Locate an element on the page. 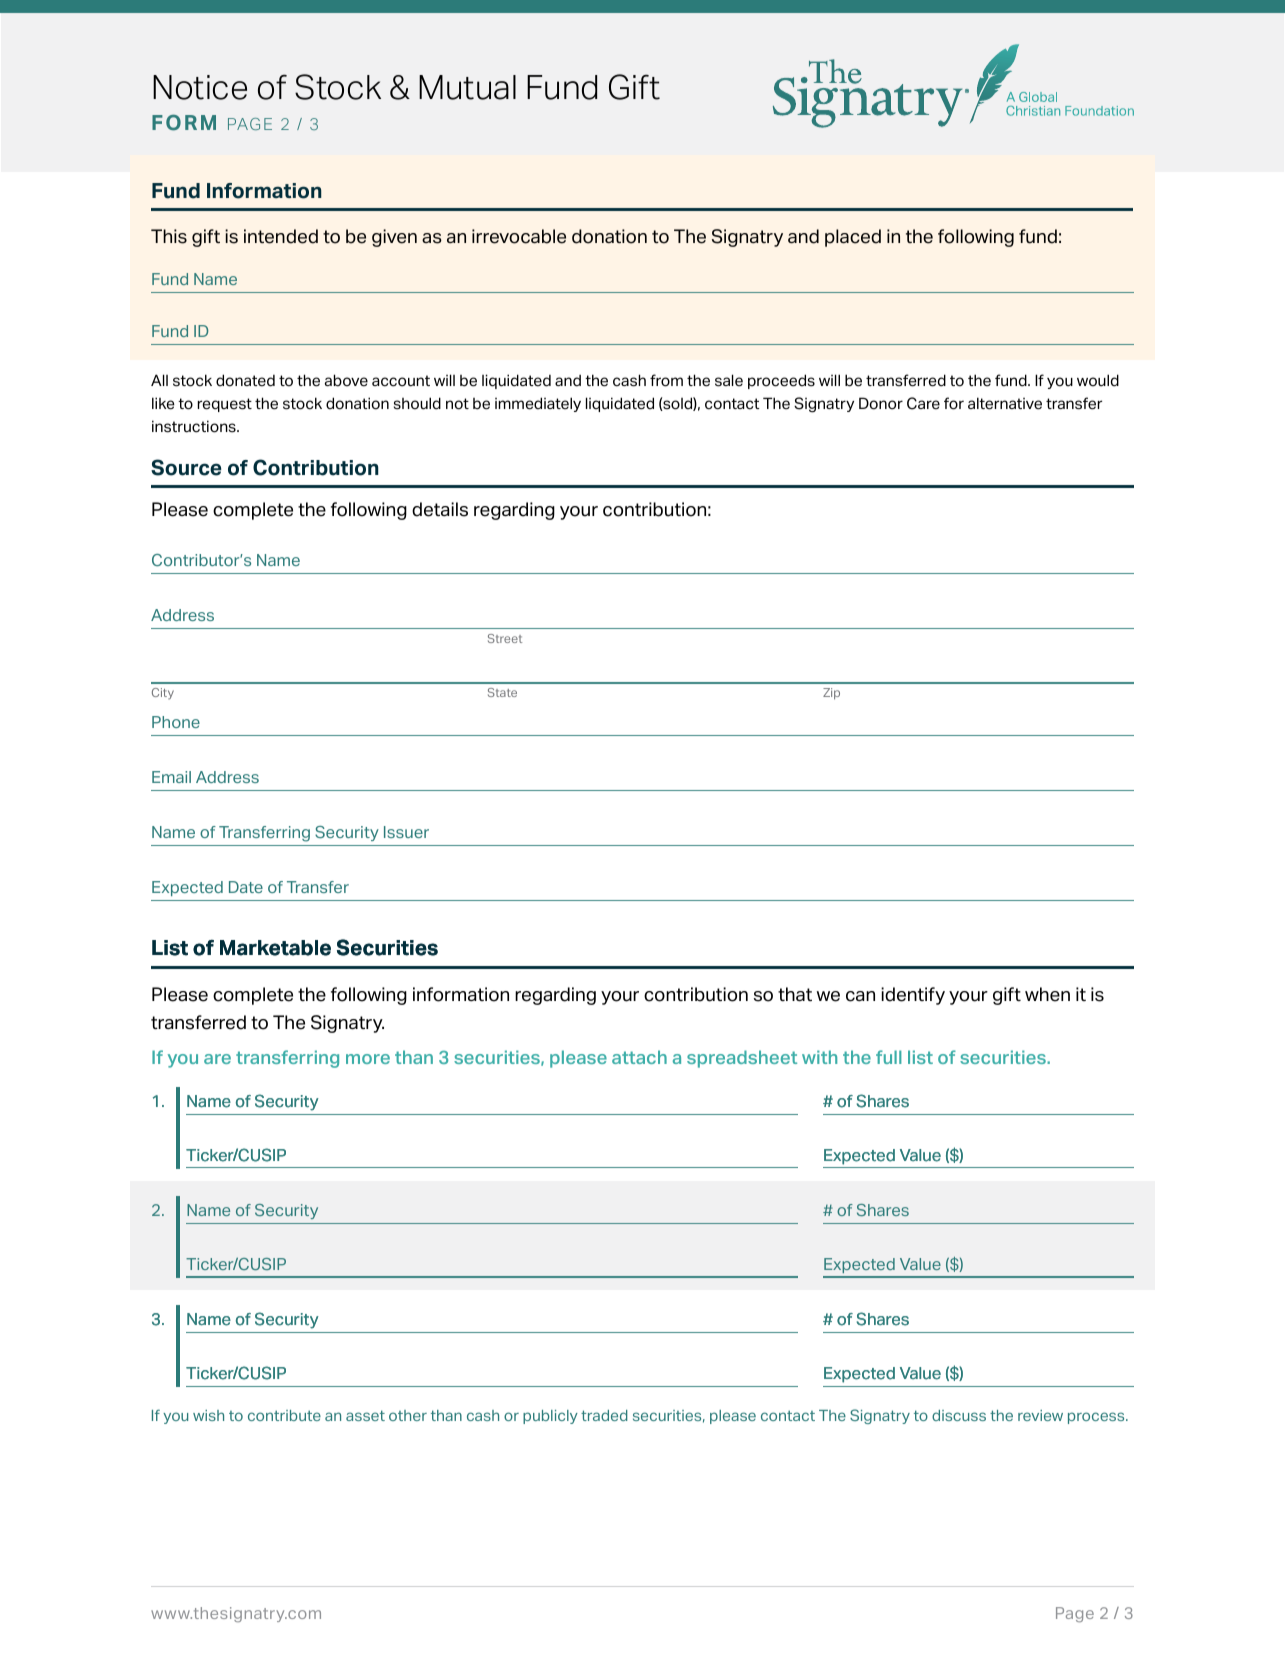  Notice is located at coordinates (200, 87).
